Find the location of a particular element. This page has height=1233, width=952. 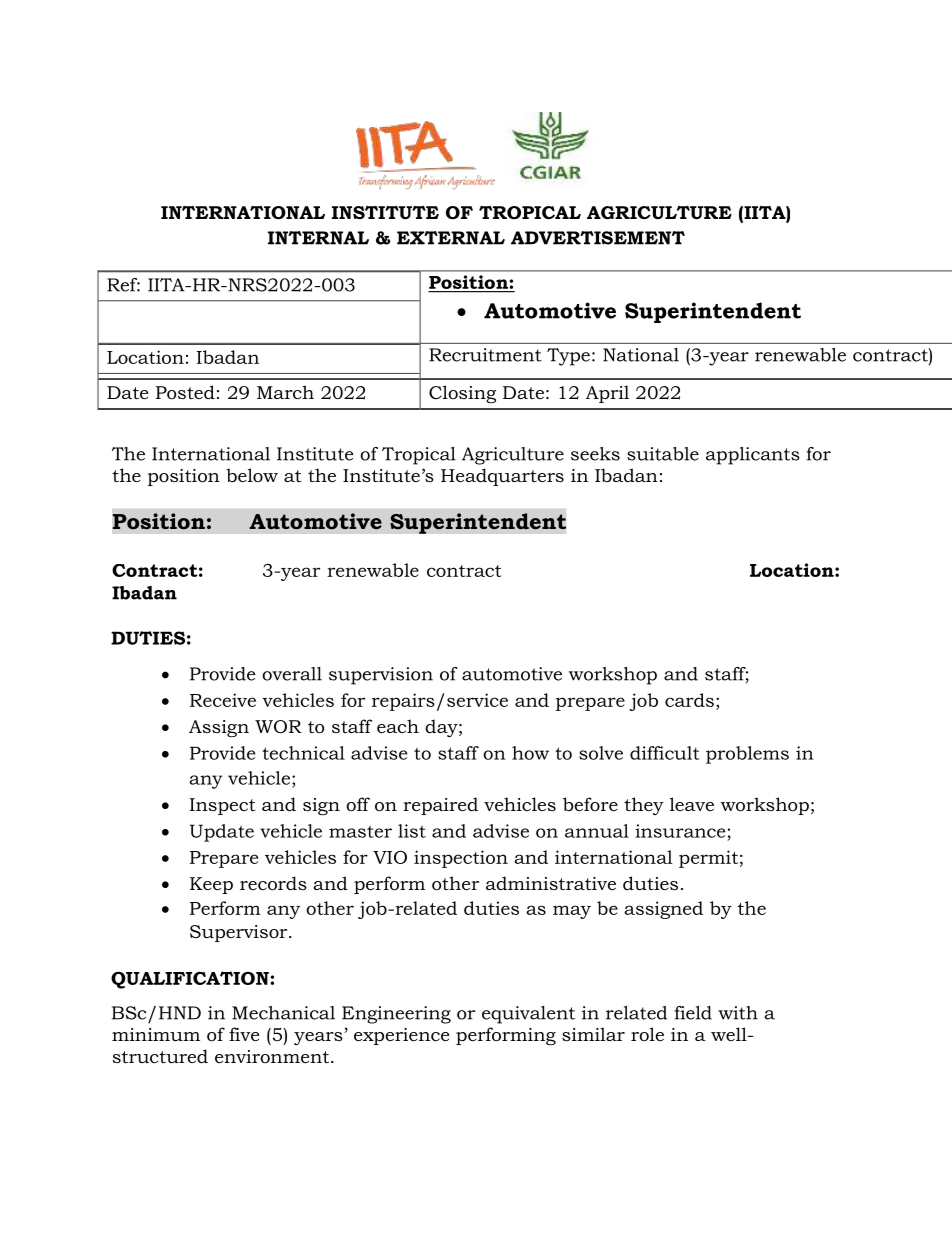

INTERNAL is located at coordinates (318, 238).
